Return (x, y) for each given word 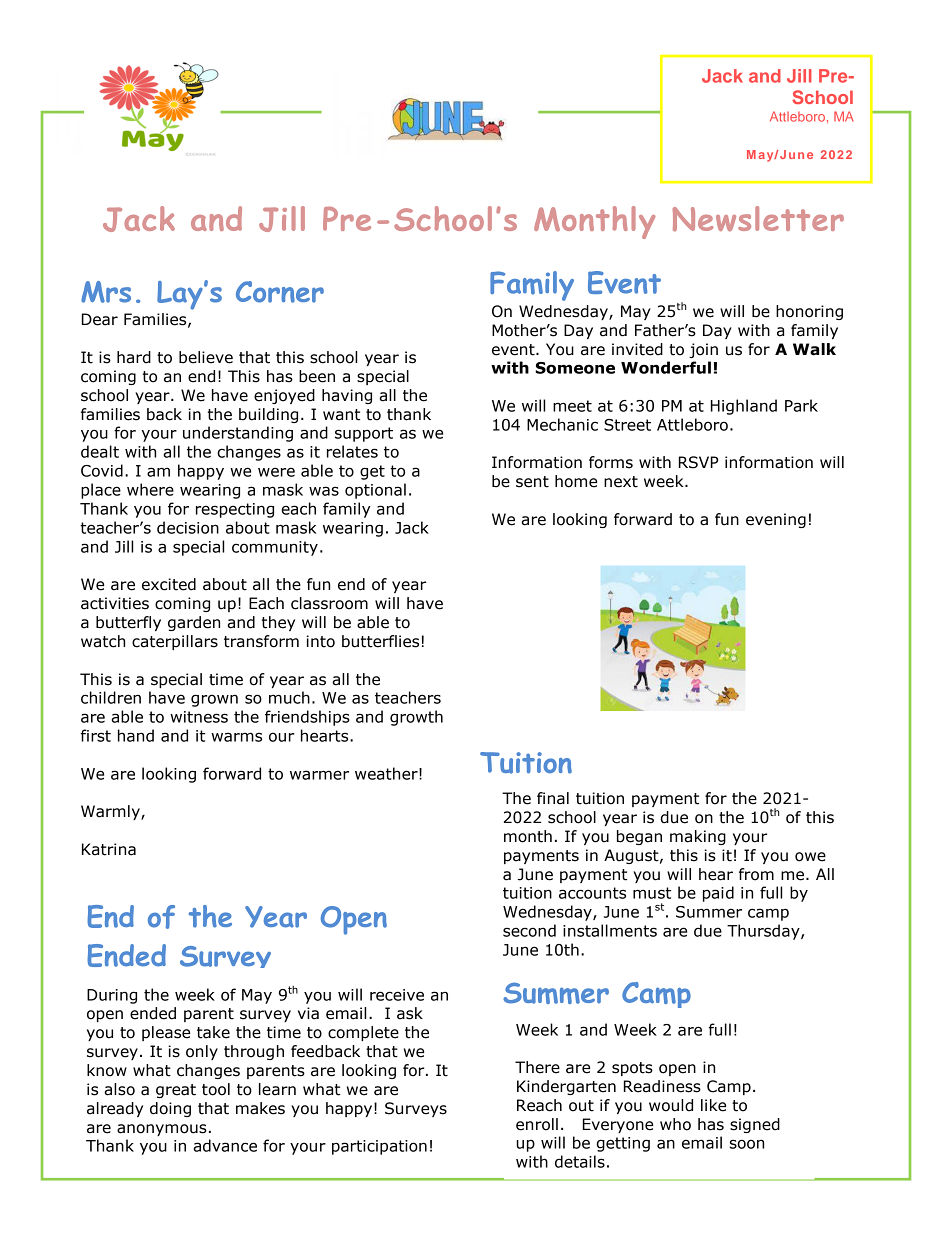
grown (214, 700)
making (698, 837)
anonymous (162, 1130)
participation (379, 1147)
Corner (280, 292)
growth (416, 718)
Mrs (106, 292)
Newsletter (758, 219)
